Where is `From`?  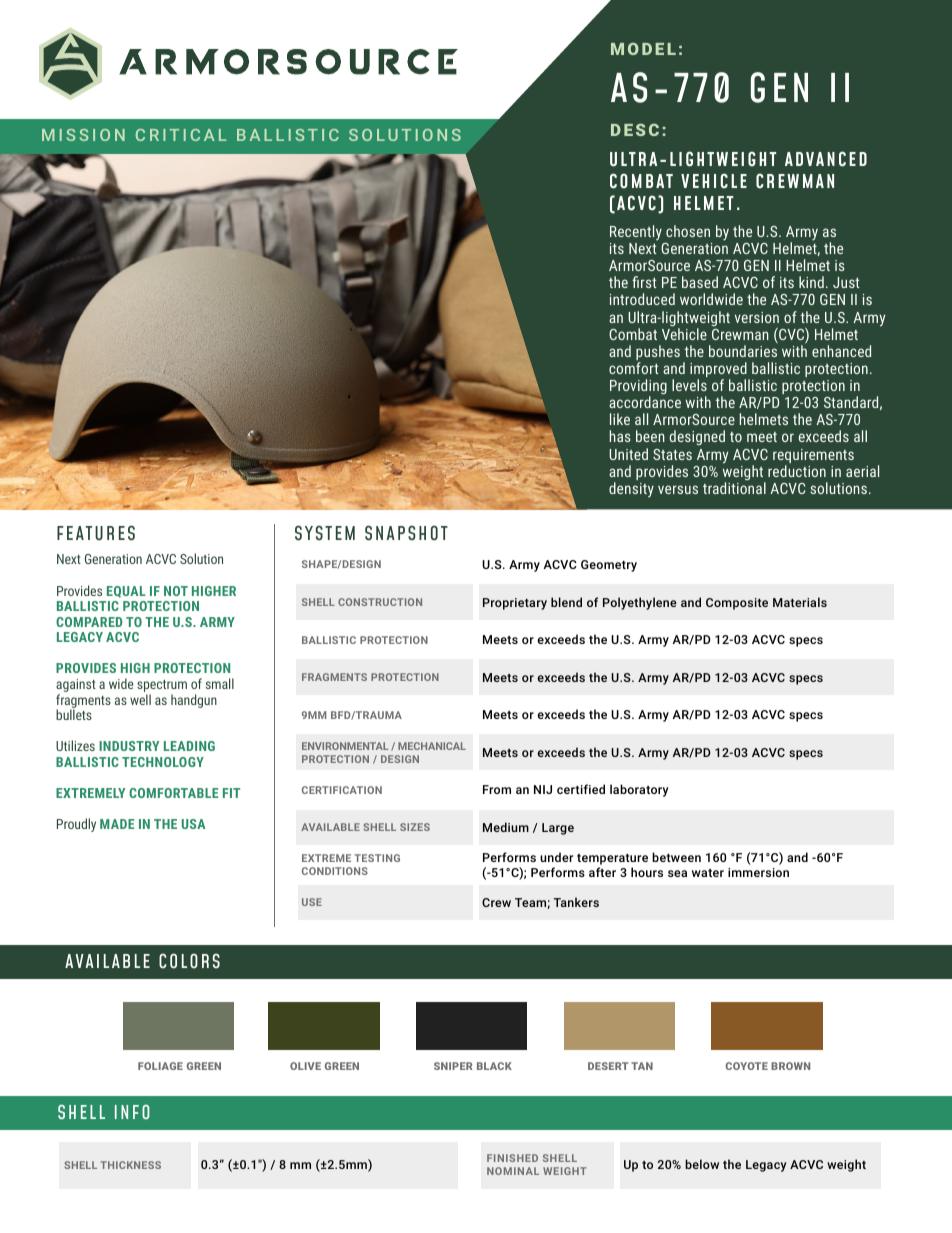 From is located at coordinates (497, 789).
